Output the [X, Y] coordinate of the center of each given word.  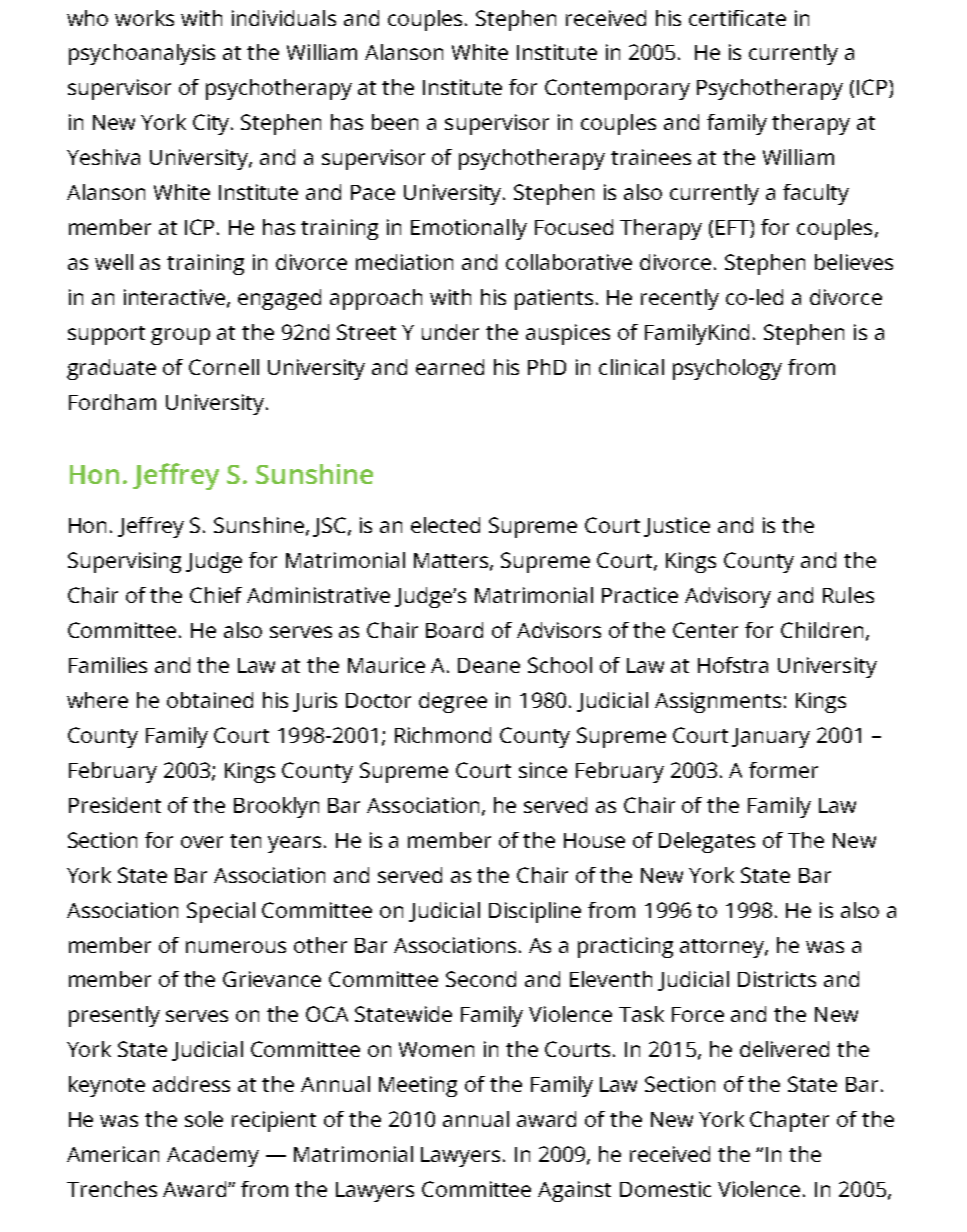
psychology [727, 369]
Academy [213, 1156]
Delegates [707, 842]
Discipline [535, 912]
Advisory [728, 597]
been [395, 122]
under [450, 332]
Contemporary [617, 89]
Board [454, 630]
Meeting [418, 1086]
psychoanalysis [142, 54]
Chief [216, 595]
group [180, 336]
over [202, 842]
